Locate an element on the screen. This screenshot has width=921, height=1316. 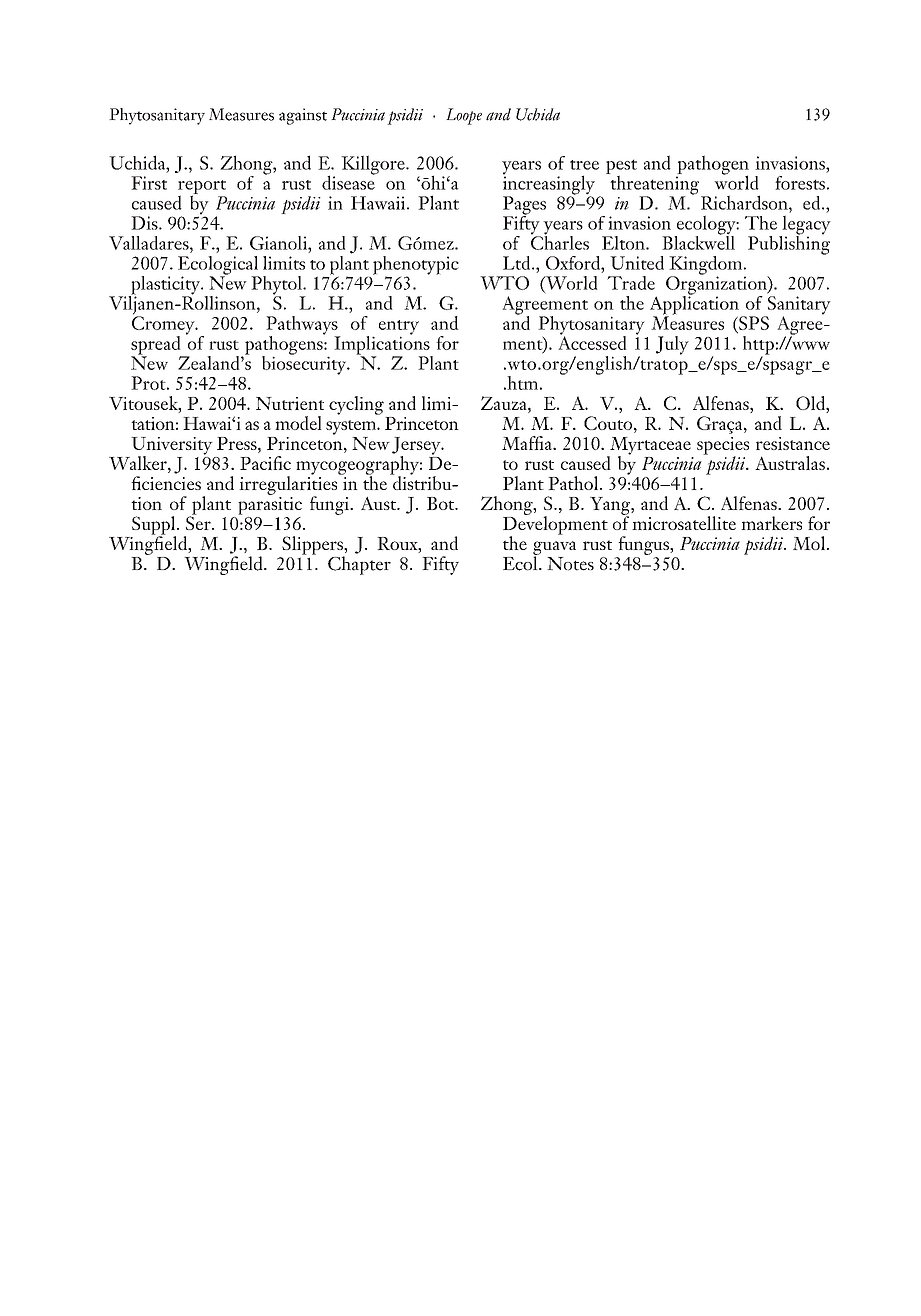
spread is located at coordinates (157, 346).
